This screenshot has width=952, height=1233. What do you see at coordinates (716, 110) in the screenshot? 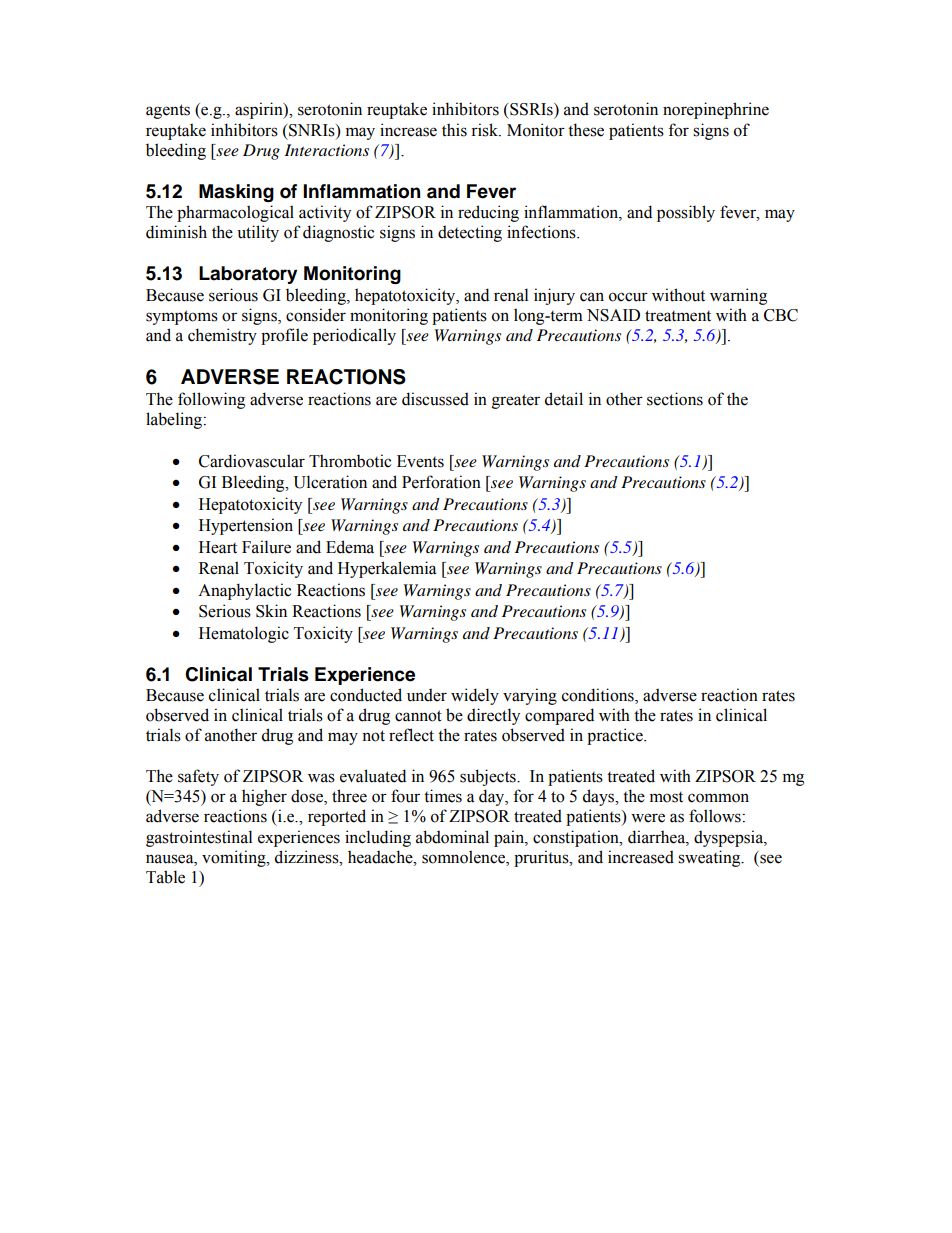
I see `norepinephrine` at bounding box center [716, 110].
